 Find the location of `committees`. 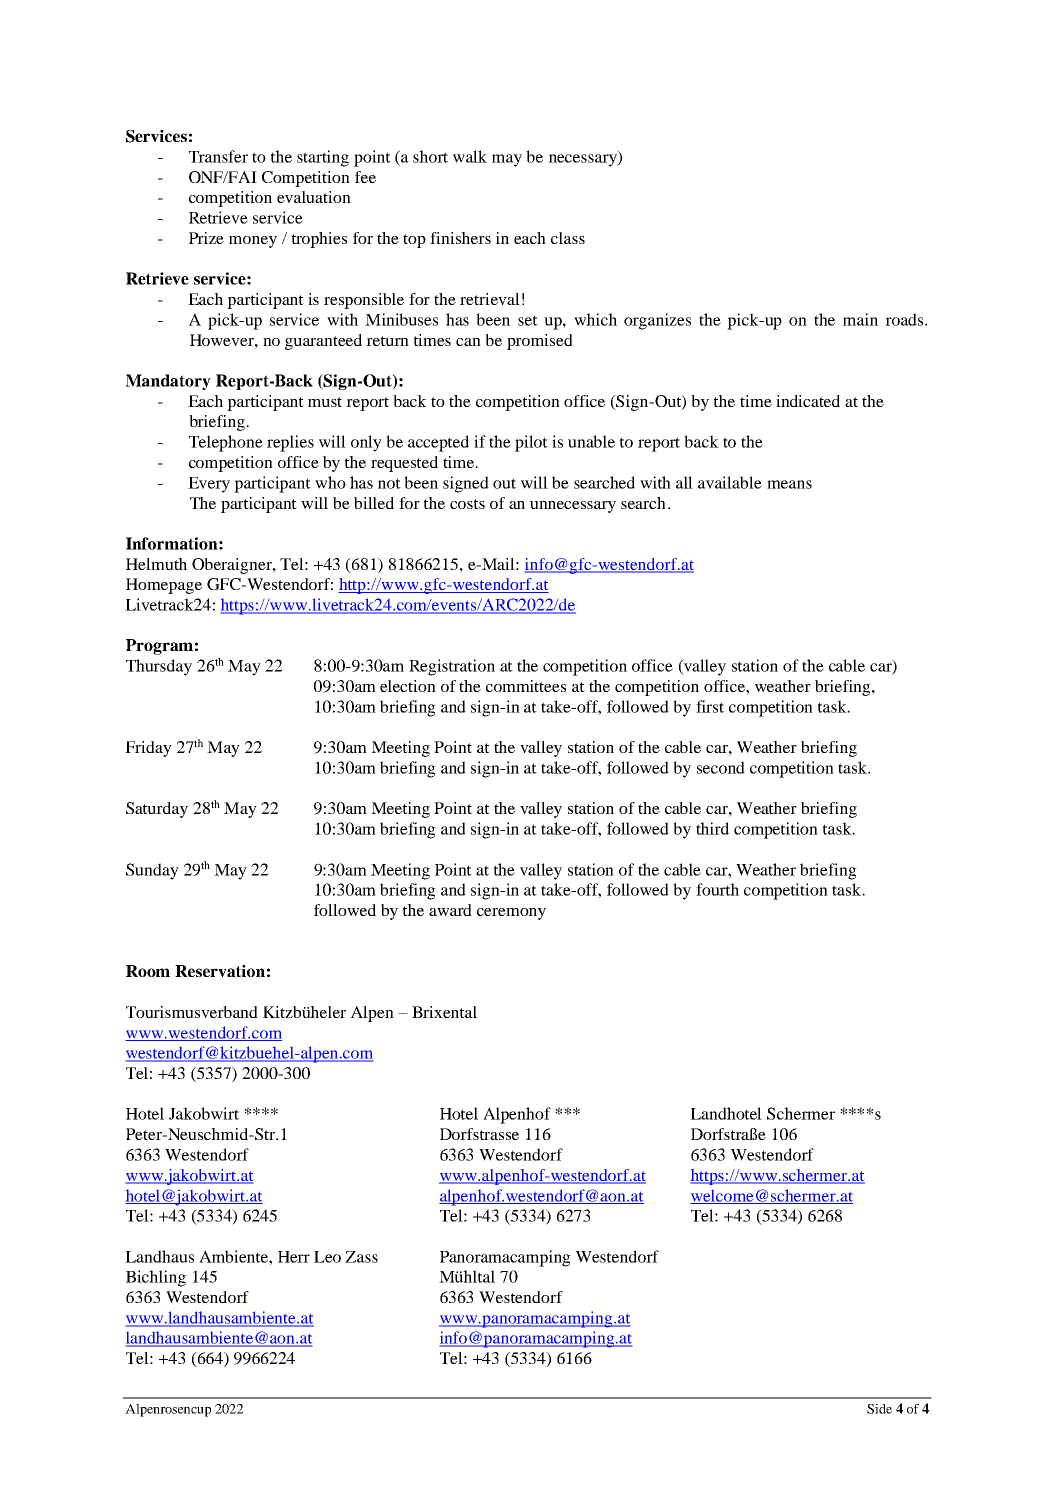

committees is located at coordinates (526, 686).
